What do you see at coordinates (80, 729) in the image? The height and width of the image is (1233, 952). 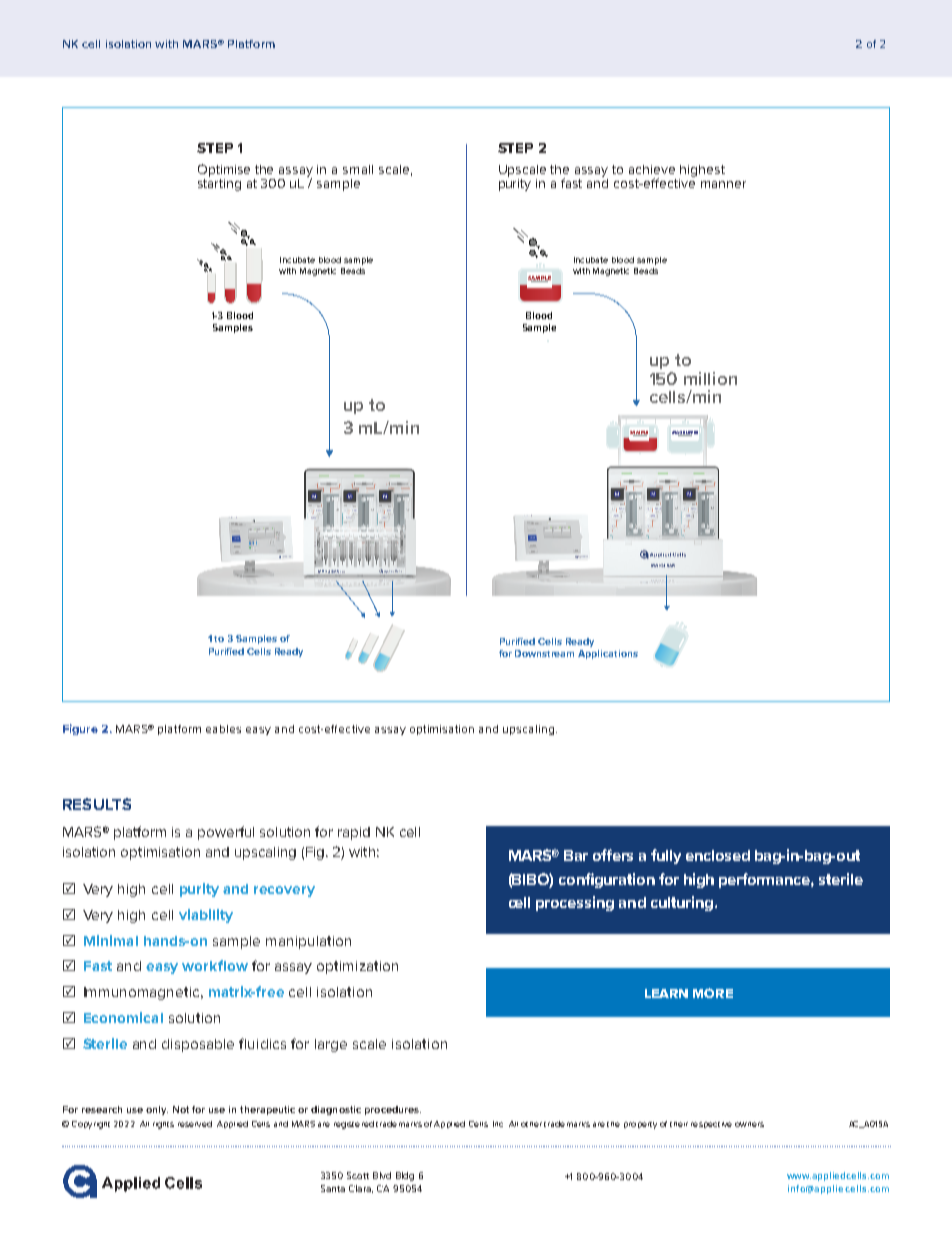 I see `Figure` at bounding box center [80, 729].
